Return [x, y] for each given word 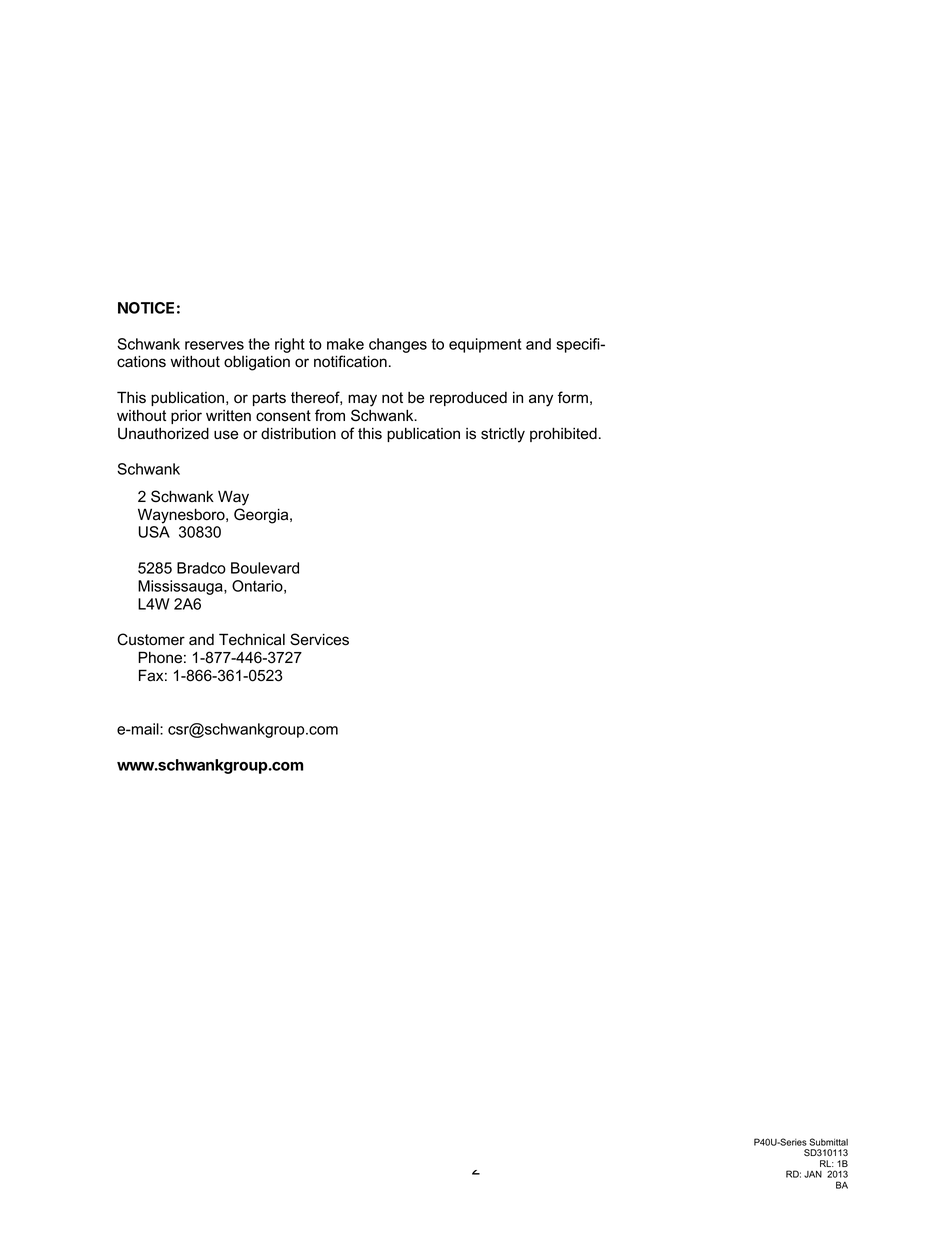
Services [319, 639]
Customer [151, 639]
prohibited [563, 434]
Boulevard [265, 568]
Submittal [828, 1142]
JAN [813, 1174]
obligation [257, 363]
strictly [503, 435]
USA [154, 532]
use [226, 435]
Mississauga [181, 587]
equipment [485, 345]
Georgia [262, 516]
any [541, 400]
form [573, 397]
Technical [252, 639]
